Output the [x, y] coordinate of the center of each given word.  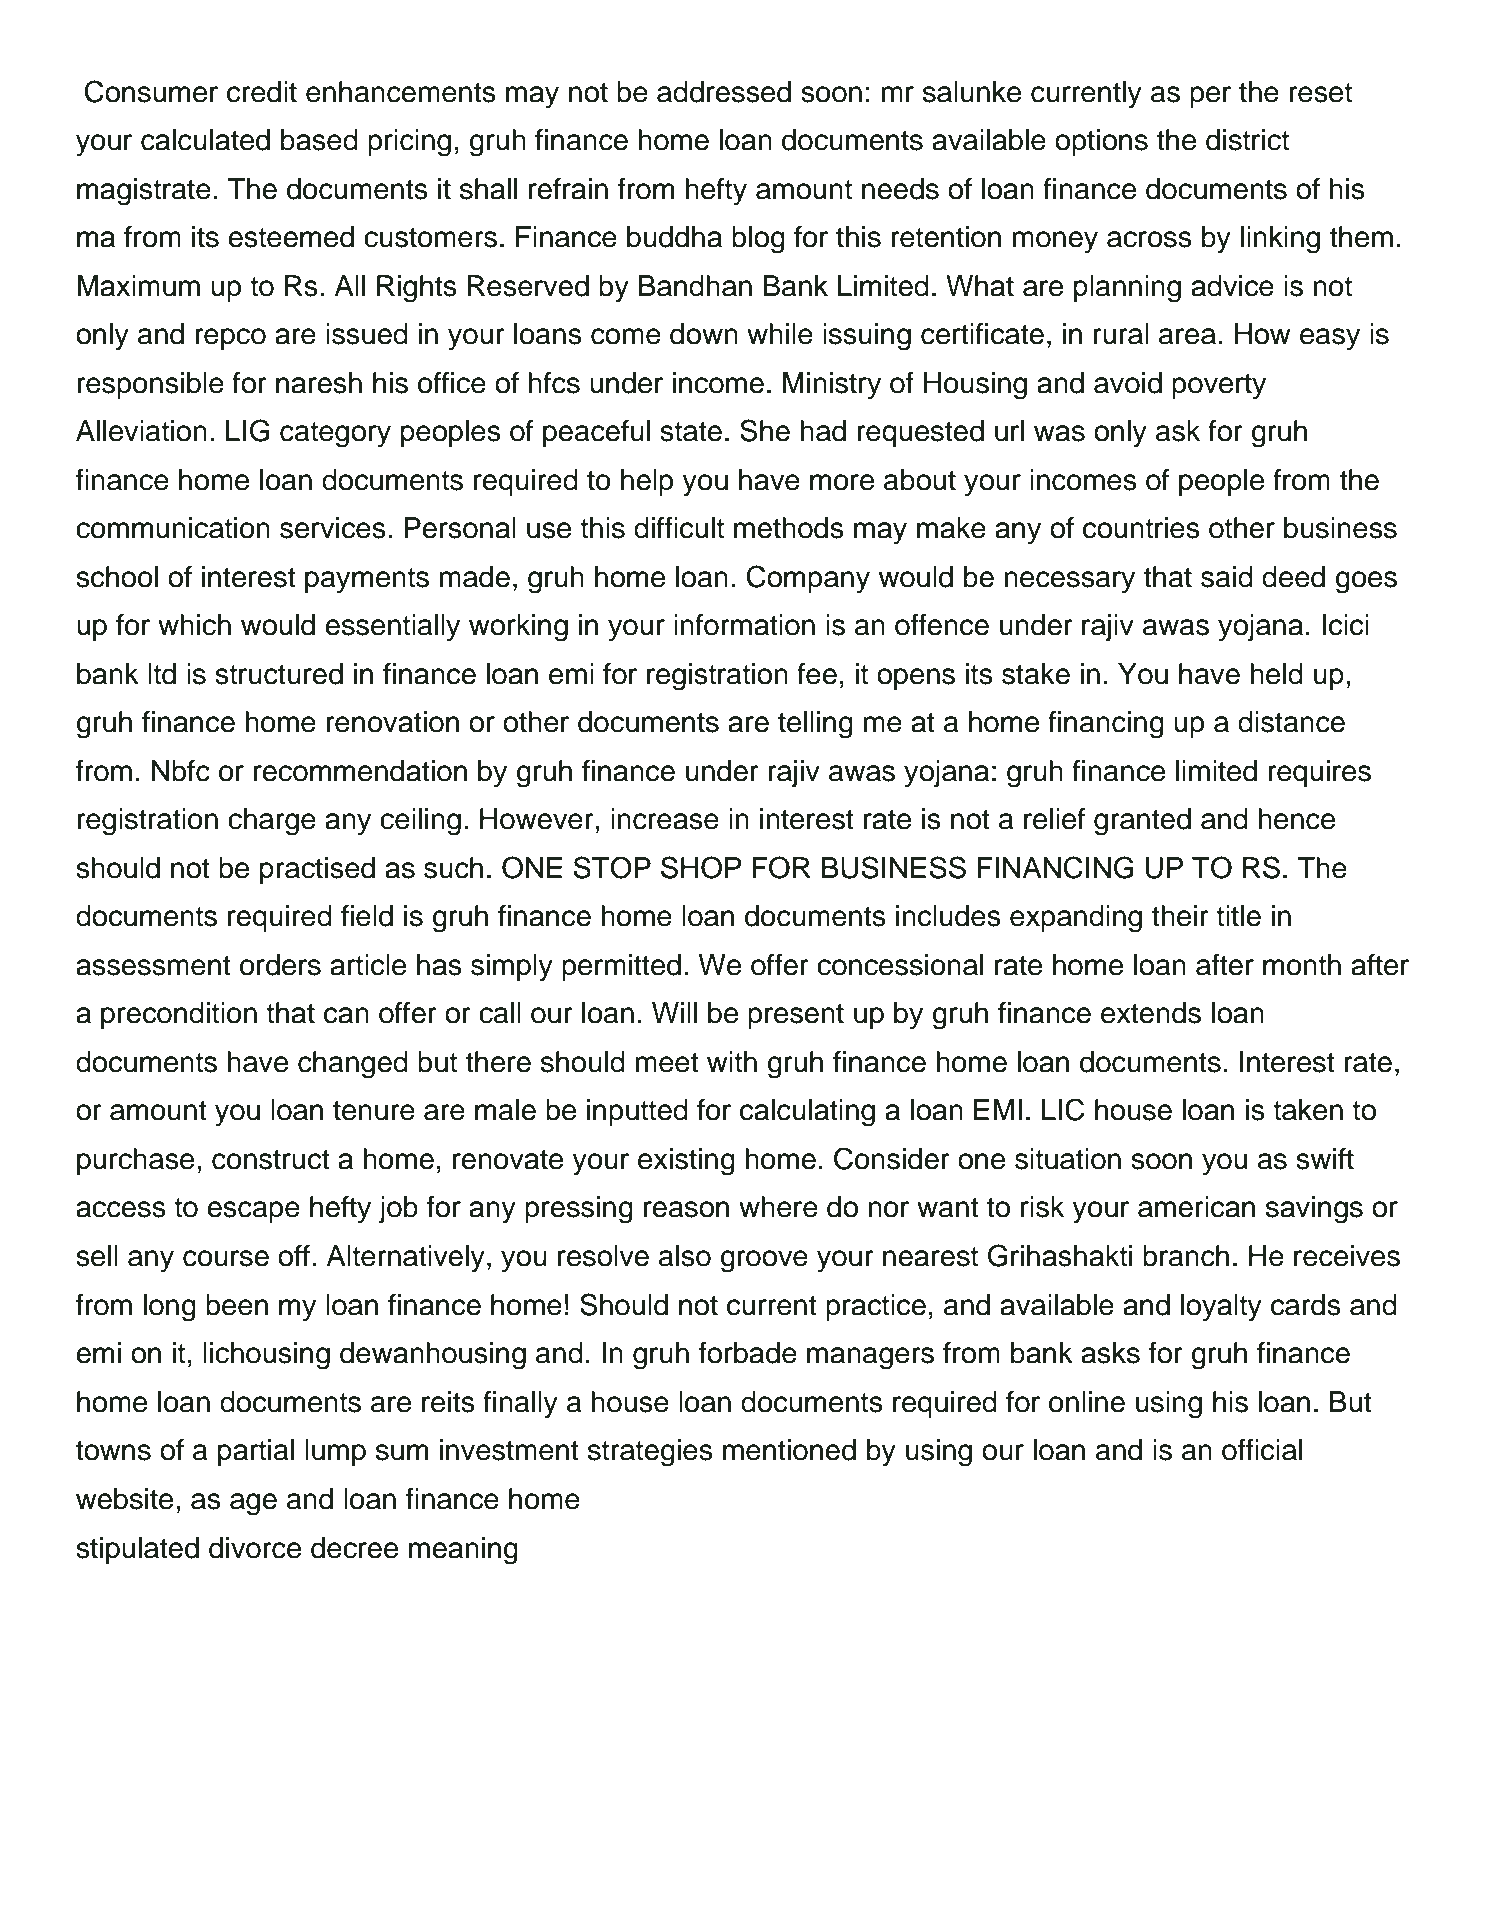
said [1227, 577]
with [732, 1062]
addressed [724, 92]
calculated [205, 140]
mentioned [789, 1450]
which [194, 625]
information [744, 625]
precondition [179, 1015]
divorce [255, 1548]
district [1247, 140]
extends [1151, 1013]
